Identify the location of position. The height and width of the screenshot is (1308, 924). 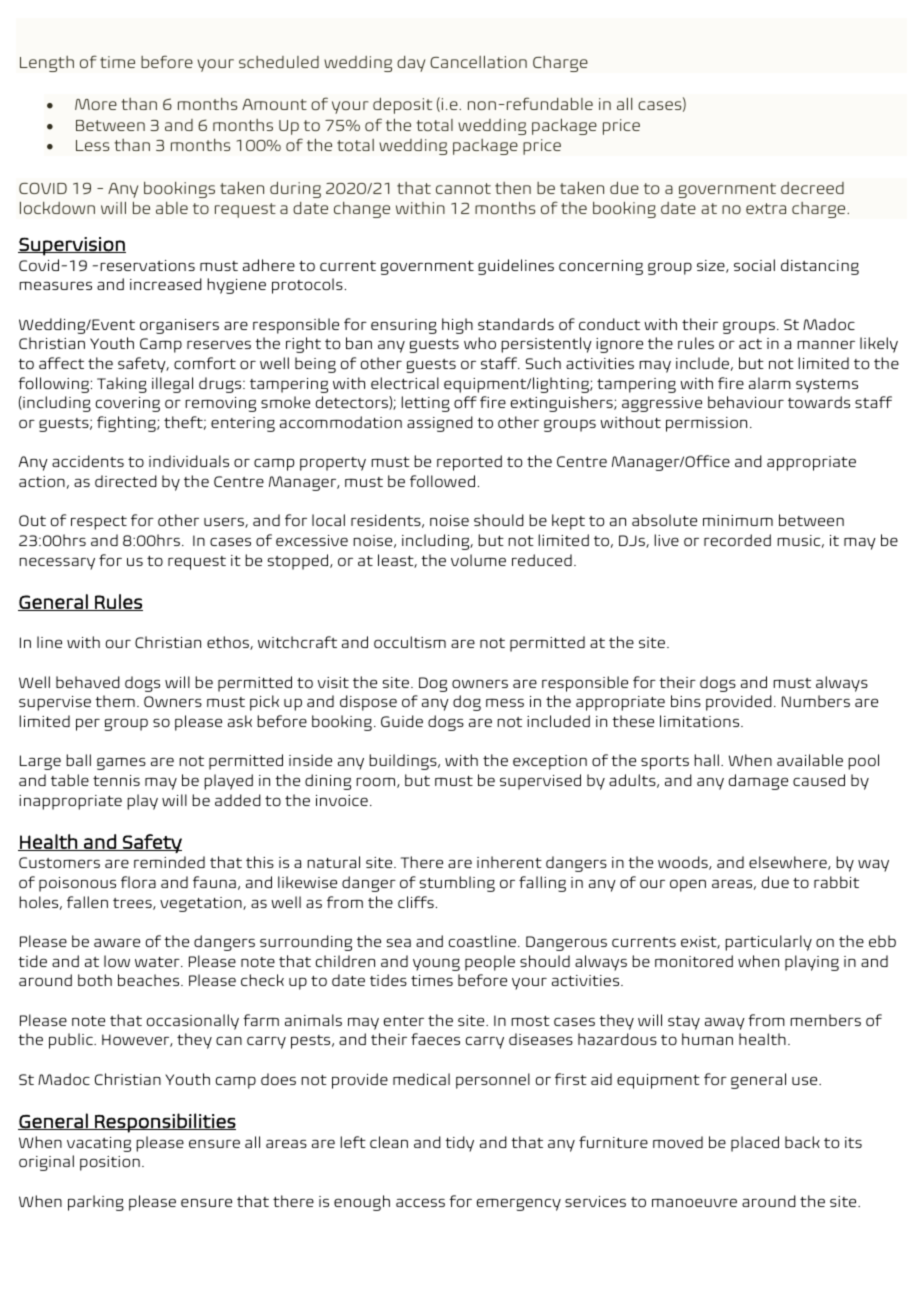
(110, 1163).
